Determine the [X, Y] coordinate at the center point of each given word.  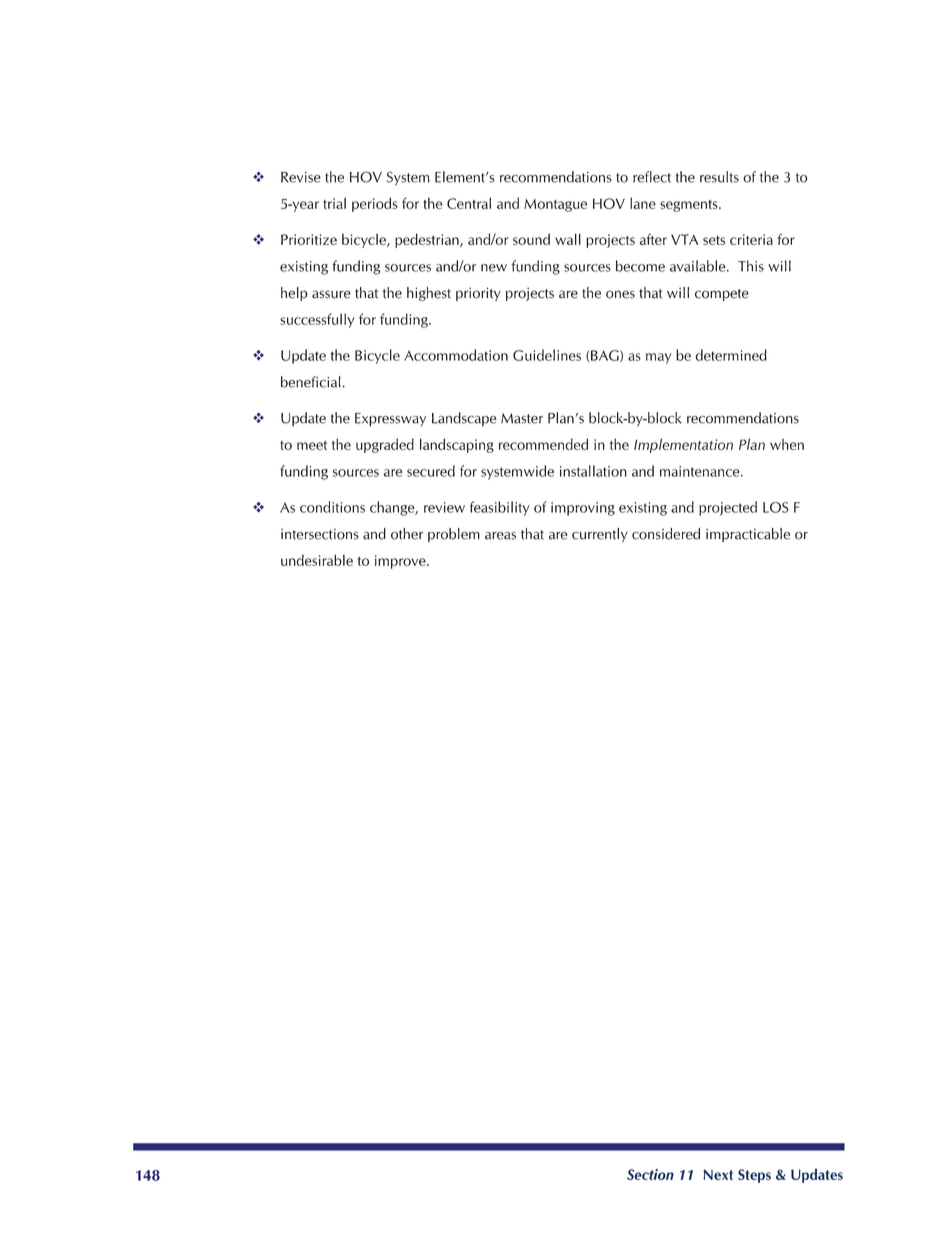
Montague [555, 205]
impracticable [748, 535]
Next [718, 1174]
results [719, 177]
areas [500, 536]
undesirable [317, 560]
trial [334, 203]
